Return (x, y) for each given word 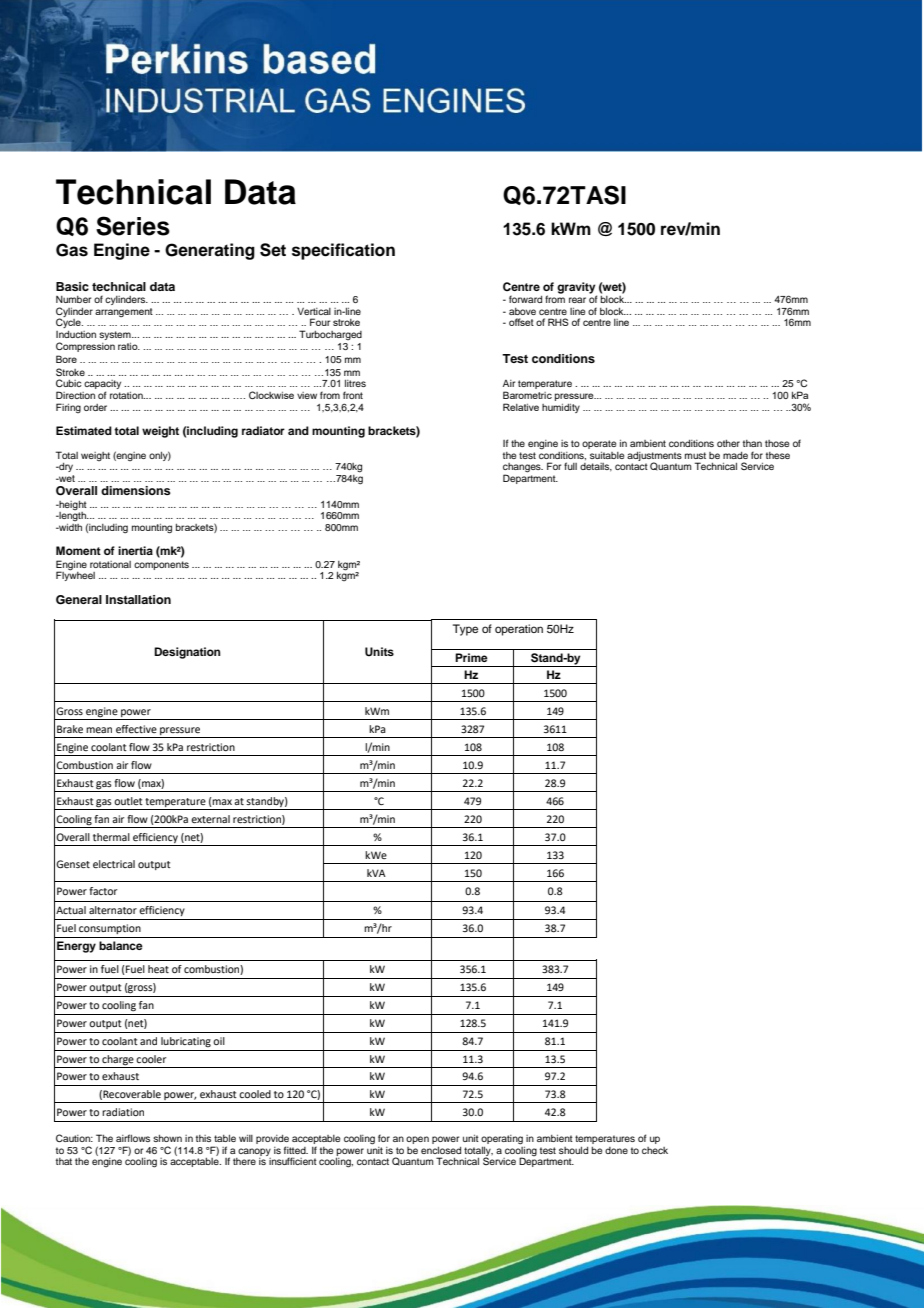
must (695, 455)
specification (343, 251)
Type (465, 630)
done (616, 1150)
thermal (111, 837)
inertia (135, 550)
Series (133, 226)
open (417, 1140)
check (655, 1150)
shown (167, 1138)
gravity (577, 289)
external (210, 819)
